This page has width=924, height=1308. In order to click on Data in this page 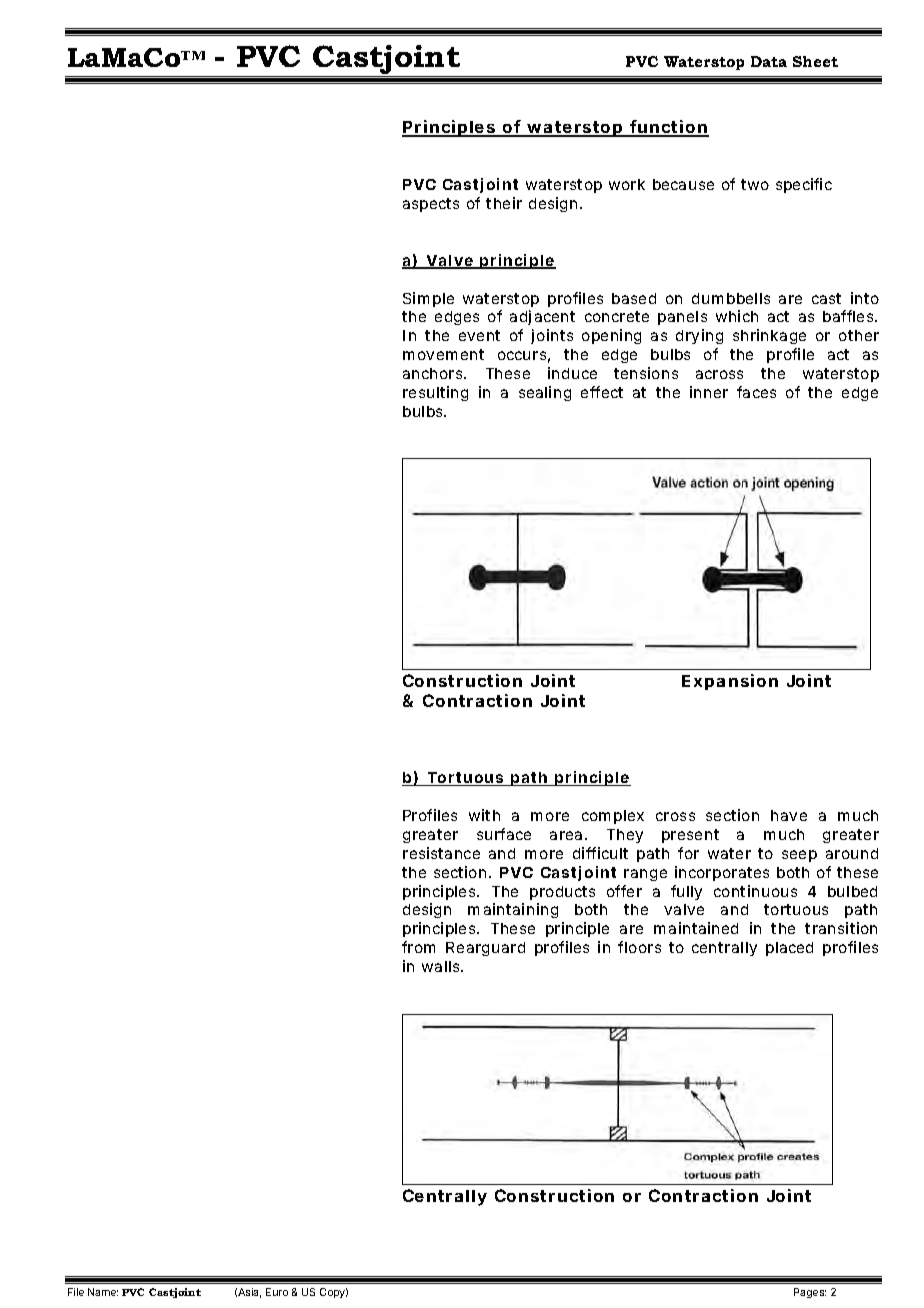, I will do `click(769, 61)`.
